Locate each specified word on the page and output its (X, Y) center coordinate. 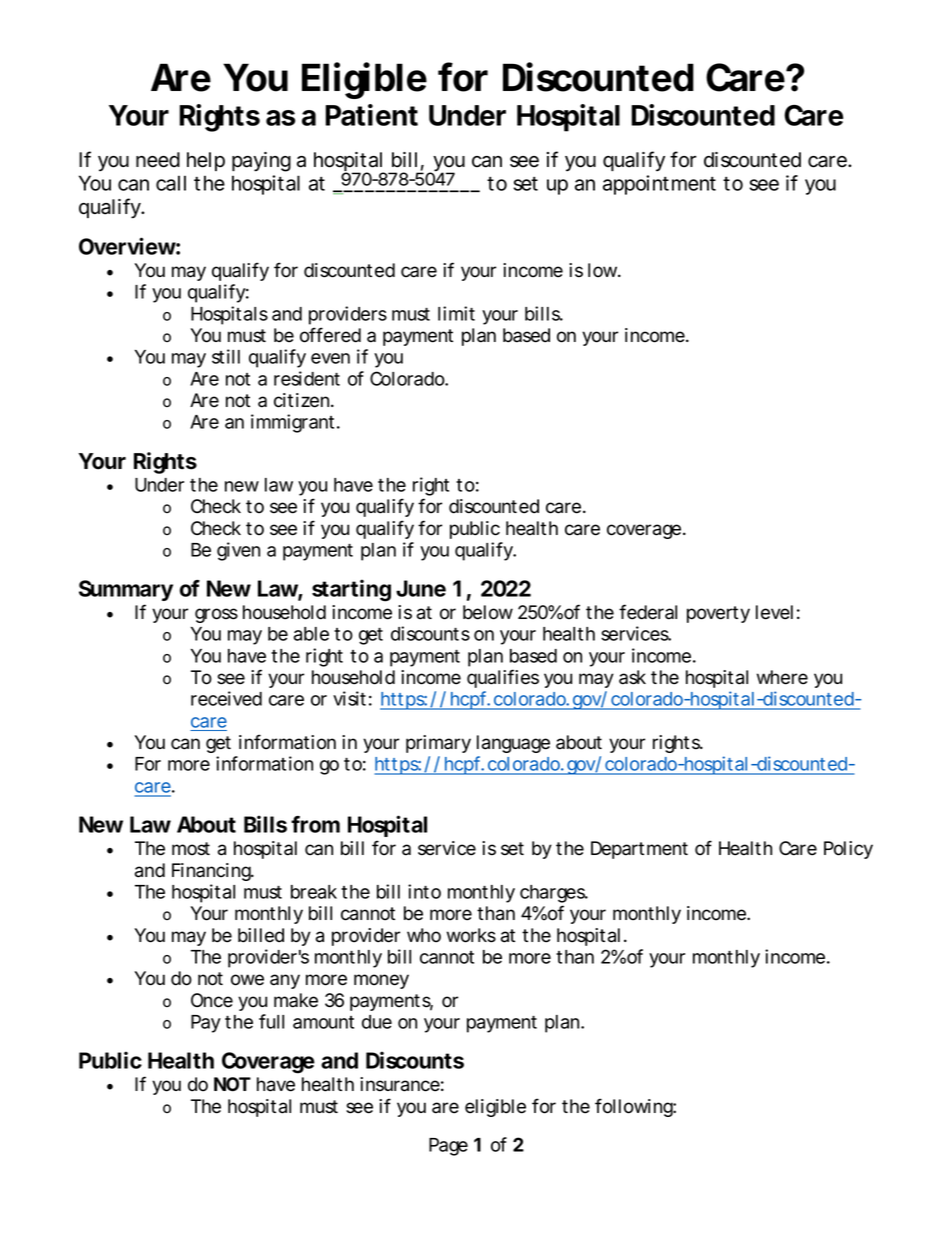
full (271, 1021)
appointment (659, 185)
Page (448, 1147)
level (774, 612)
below (488, 612)
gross (216, 615)
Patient (371, 115)
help (206, 161)
